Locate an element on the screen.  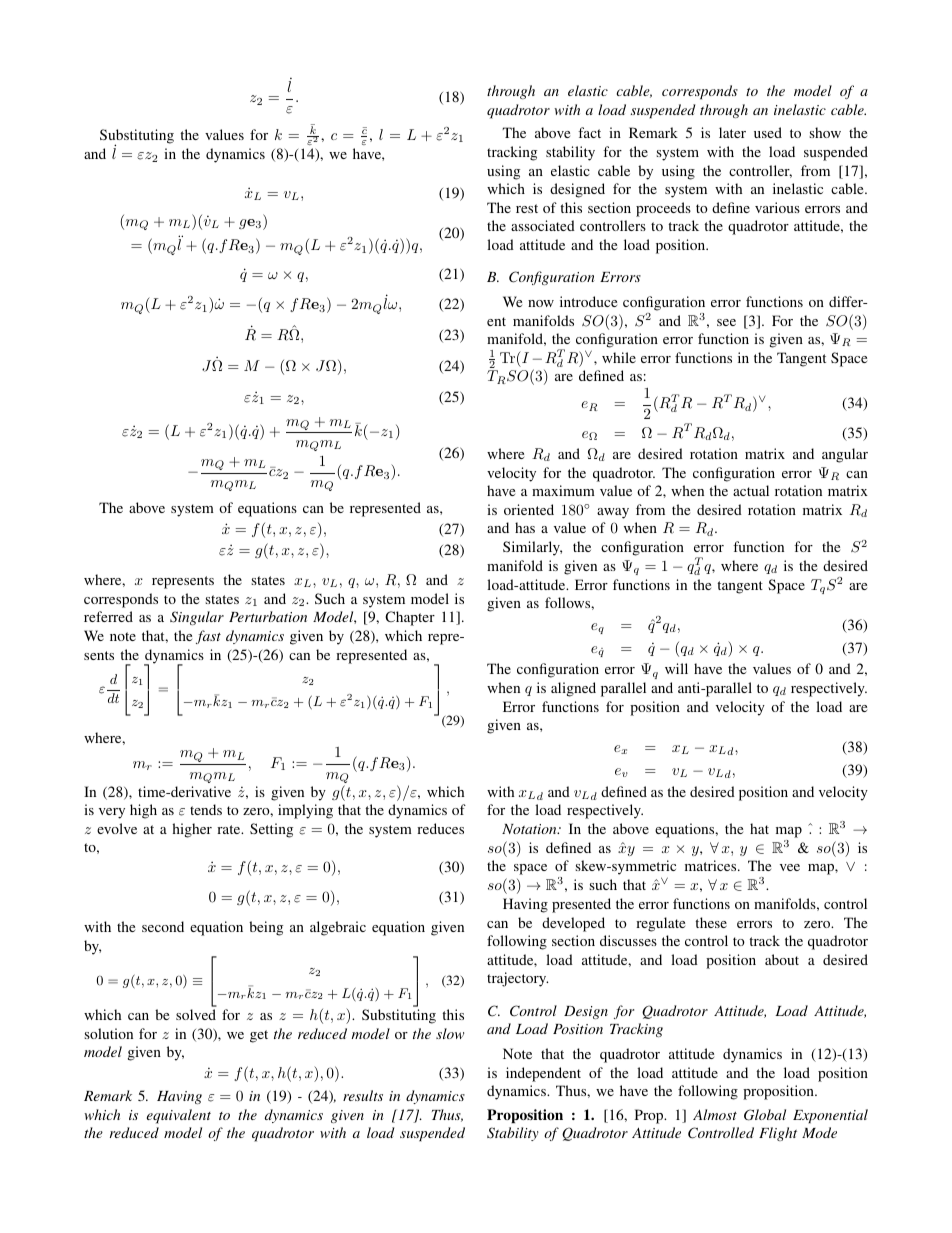
rest is located at coordinates (527, 208).
